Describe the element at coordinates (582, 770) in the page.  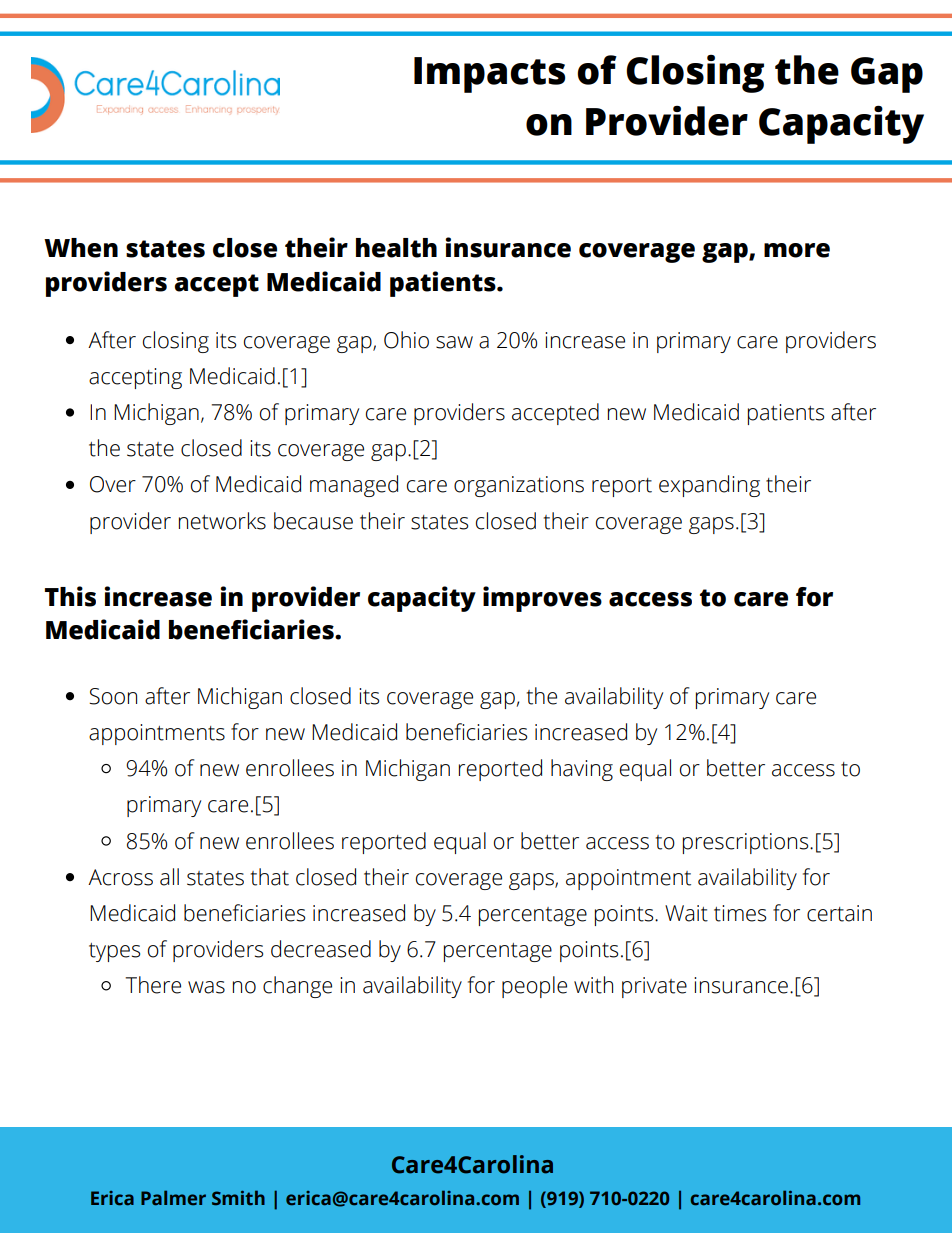
I see `having` at that location.
